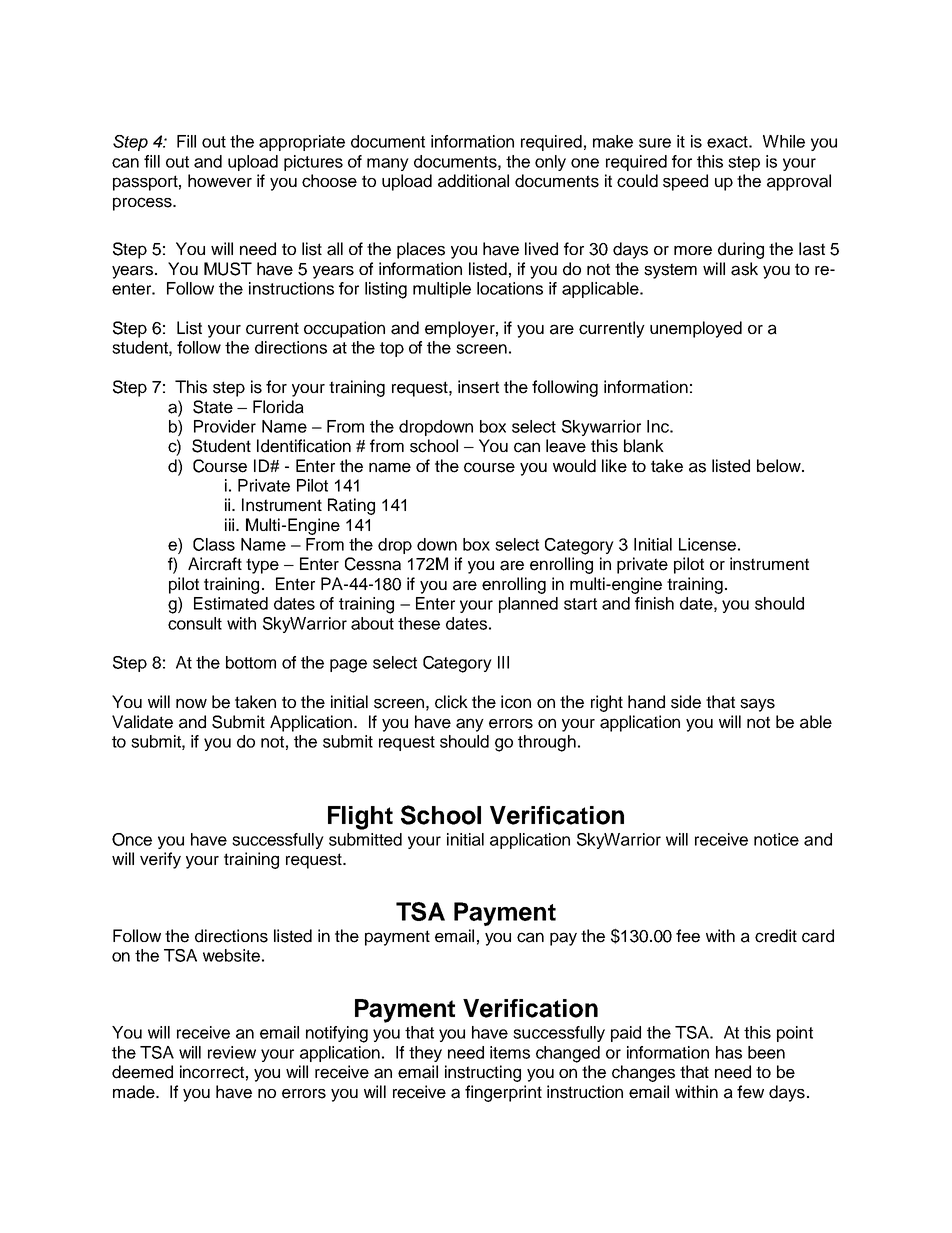  Describe the element at coordinates (685, 182) in the document. I see `speed` at that location.
